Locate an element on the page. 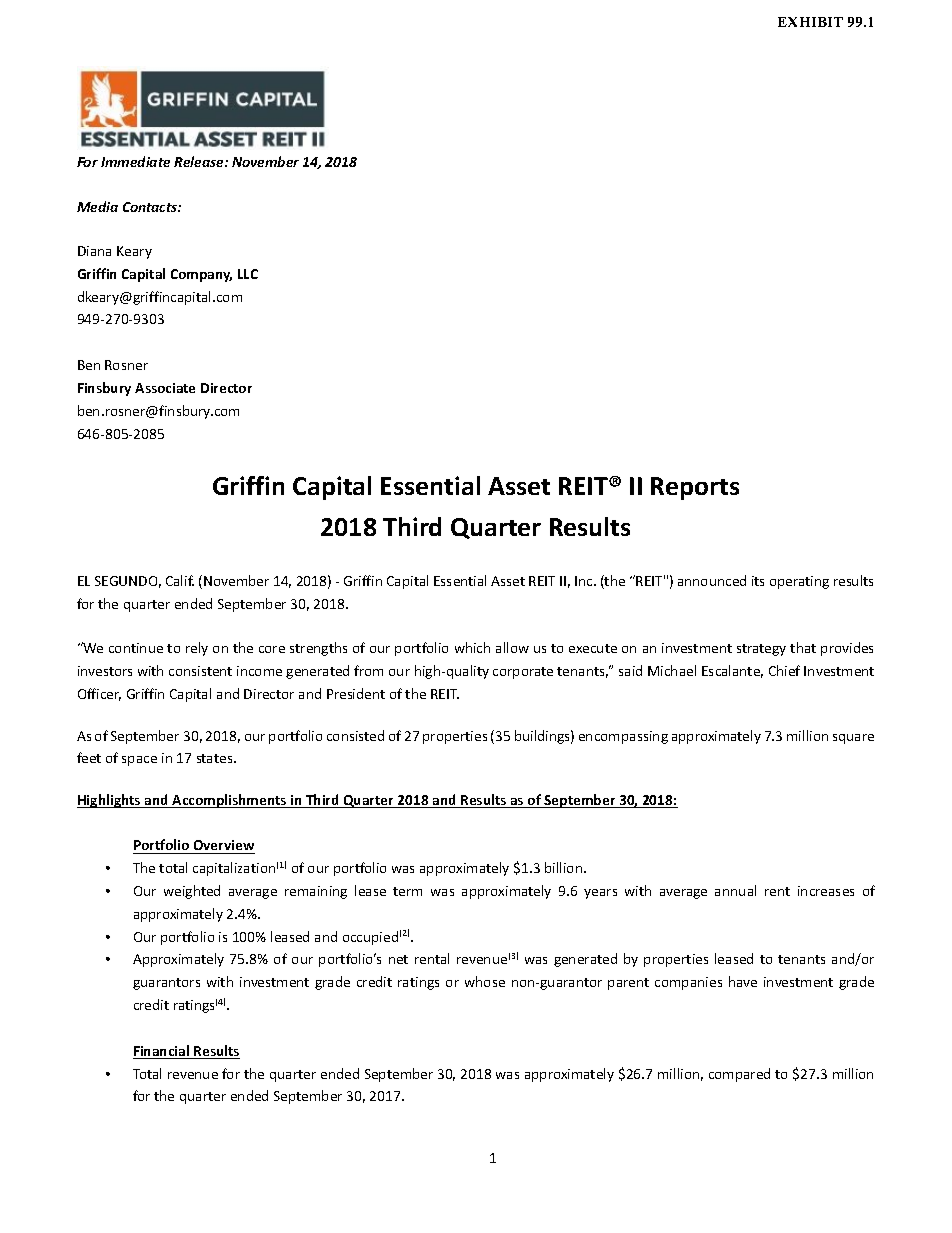  Financial is located at coordinates (162, 1052).
